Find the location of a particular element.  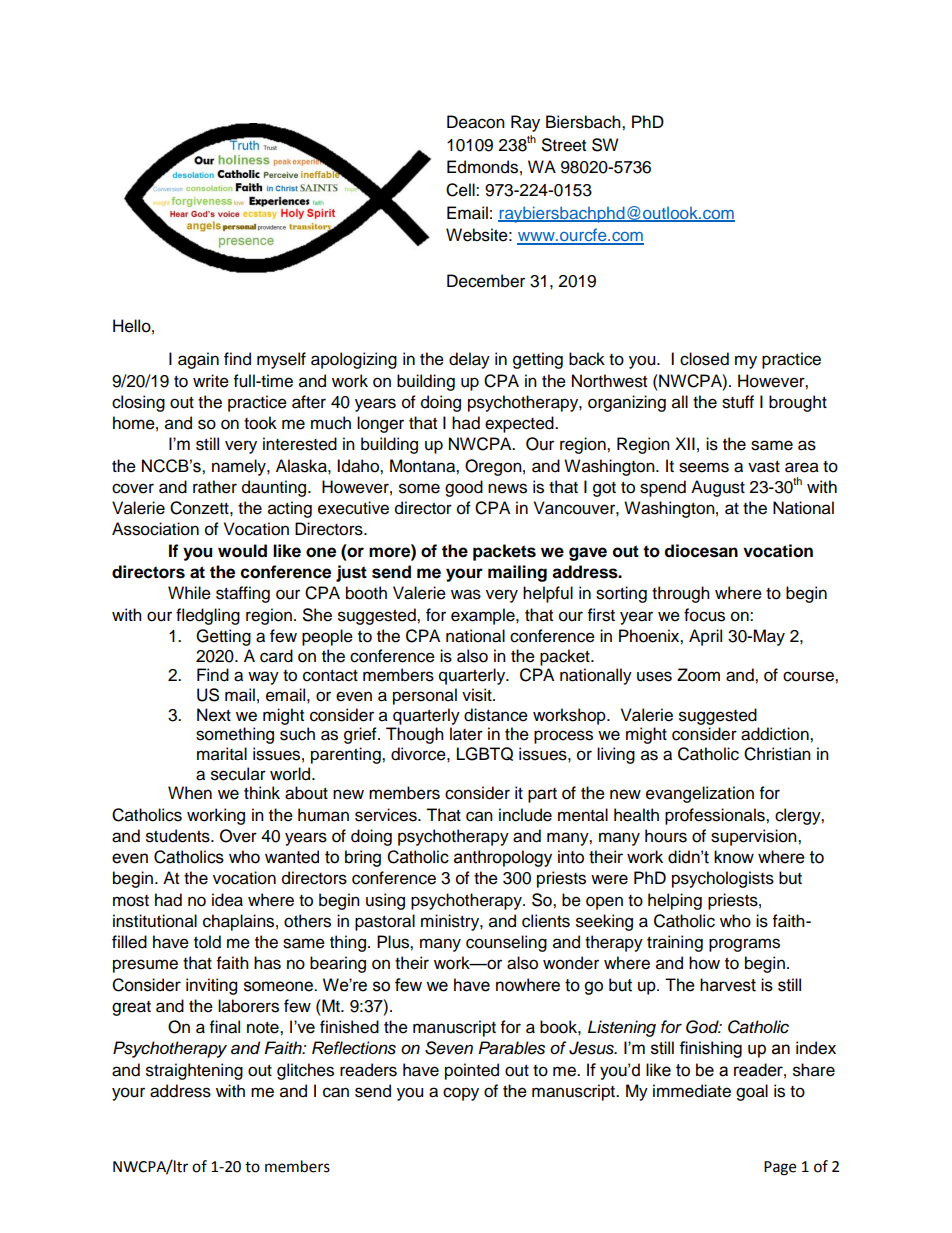

straightening is located at coordinates (194, 1071).
